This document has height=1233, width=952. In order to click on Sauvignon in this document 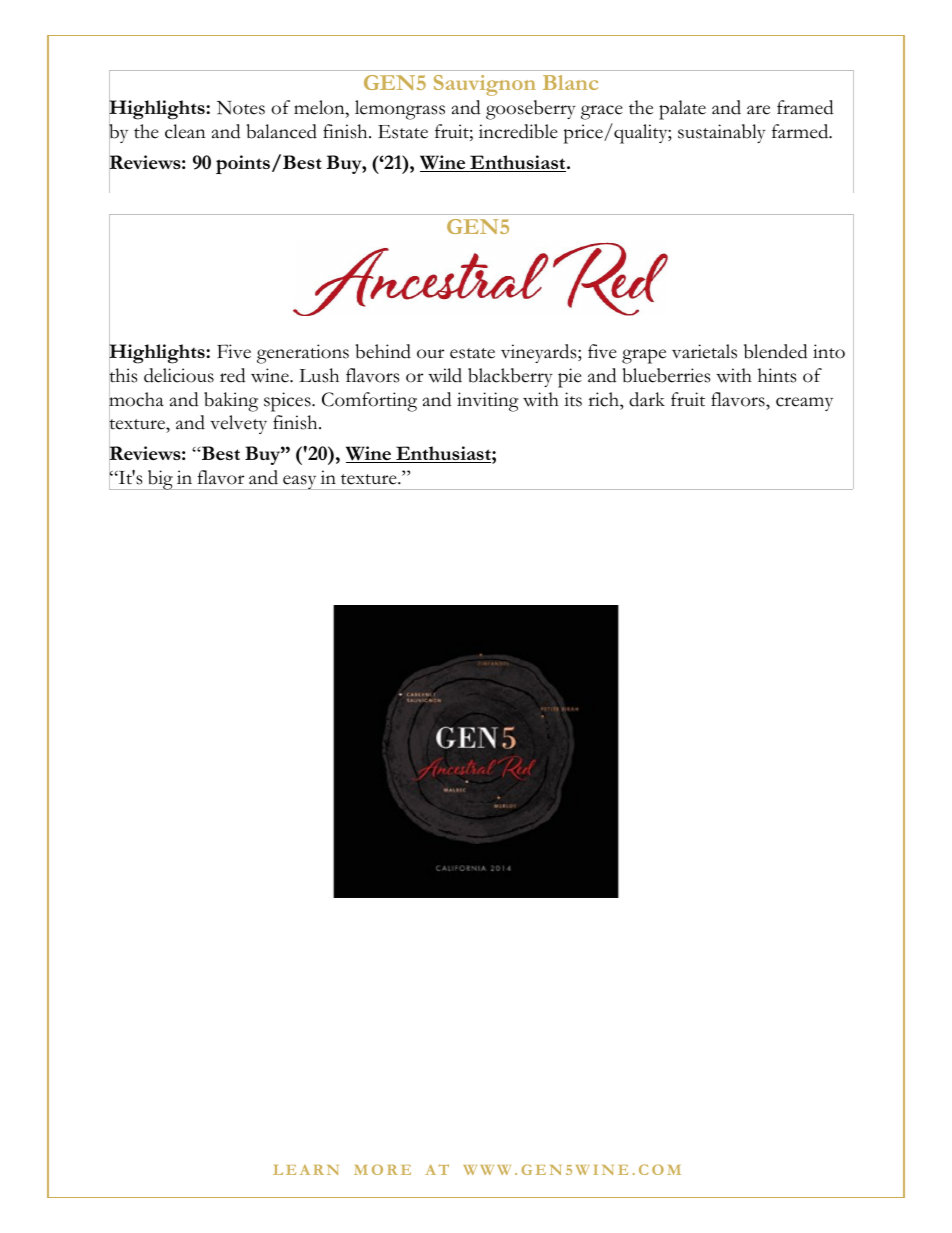, I will do `click(485, 85)`.
